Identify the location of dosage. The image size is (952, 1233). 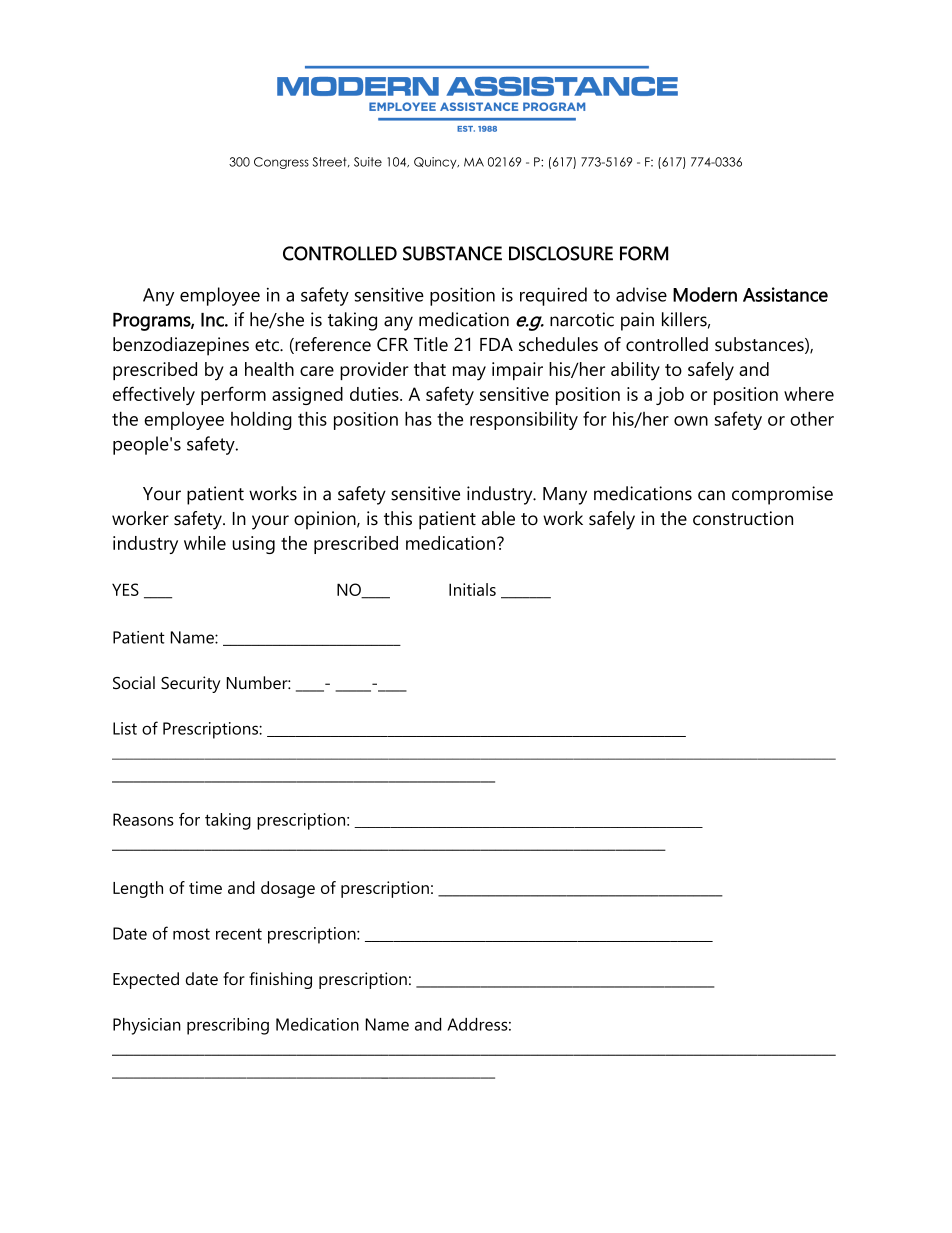
(288, 889).
